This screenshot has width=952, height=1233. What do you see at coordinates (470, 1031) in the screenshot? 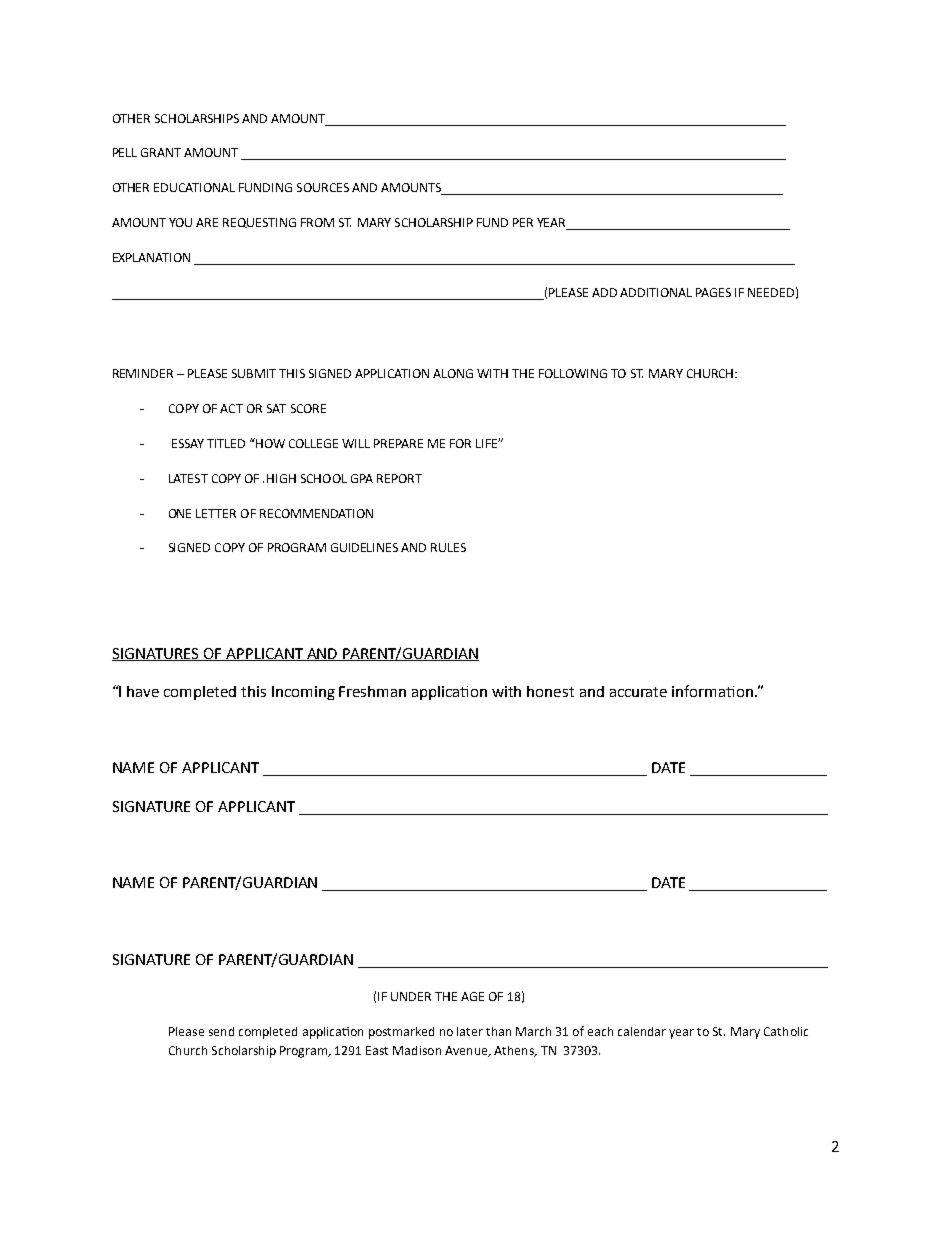
I see `later` at bounding box center [470, 1031].
